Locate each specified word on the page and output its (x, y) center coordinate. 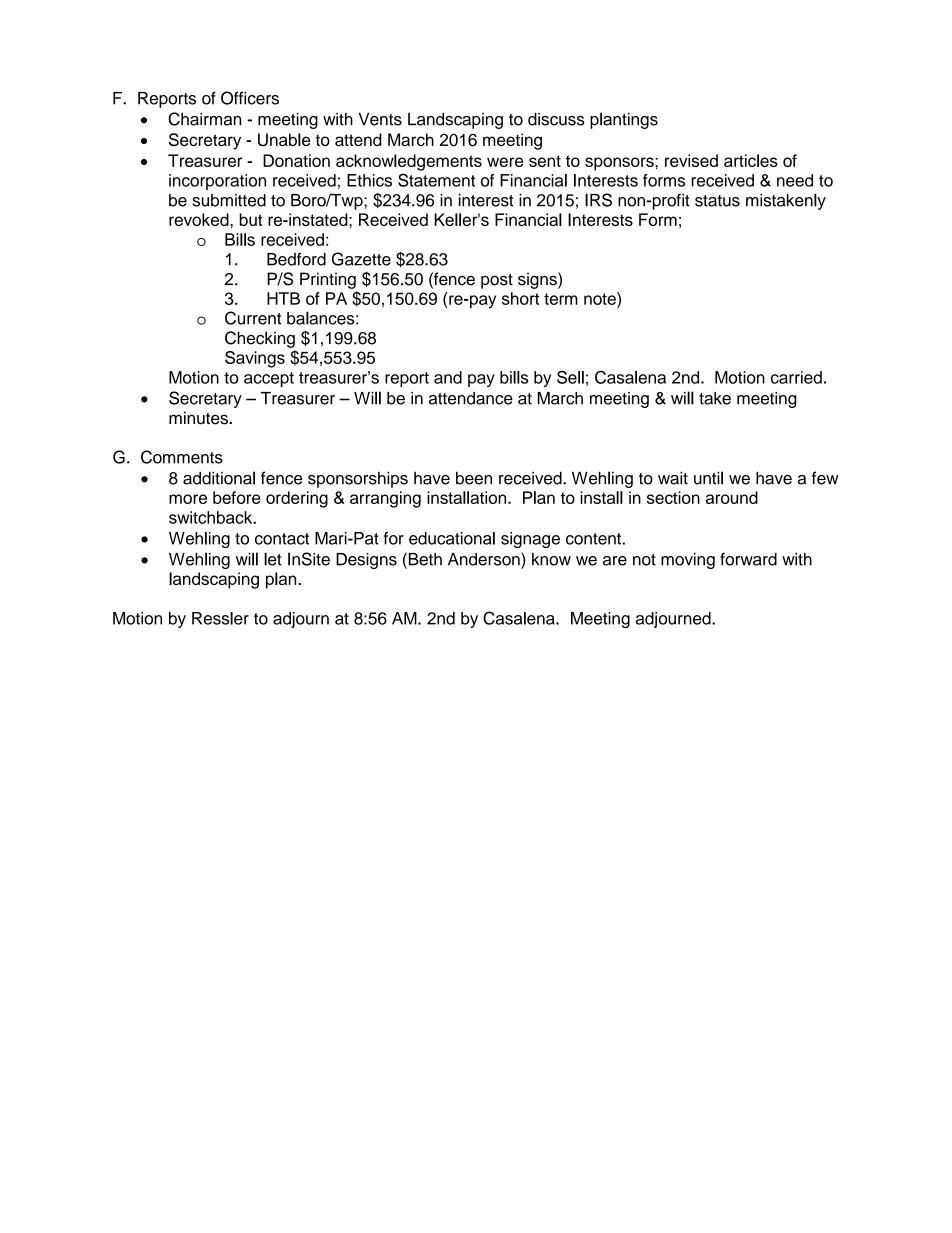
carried (796, 377)
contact (282, 539)
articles (751, 160)
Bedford (296, 259)
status (717, 201)
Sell (570, 377)
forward (748, 559)
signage (530, 540)
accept (269, 379)
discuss (556, 119)
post (497, 281)
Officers (250, 98)
